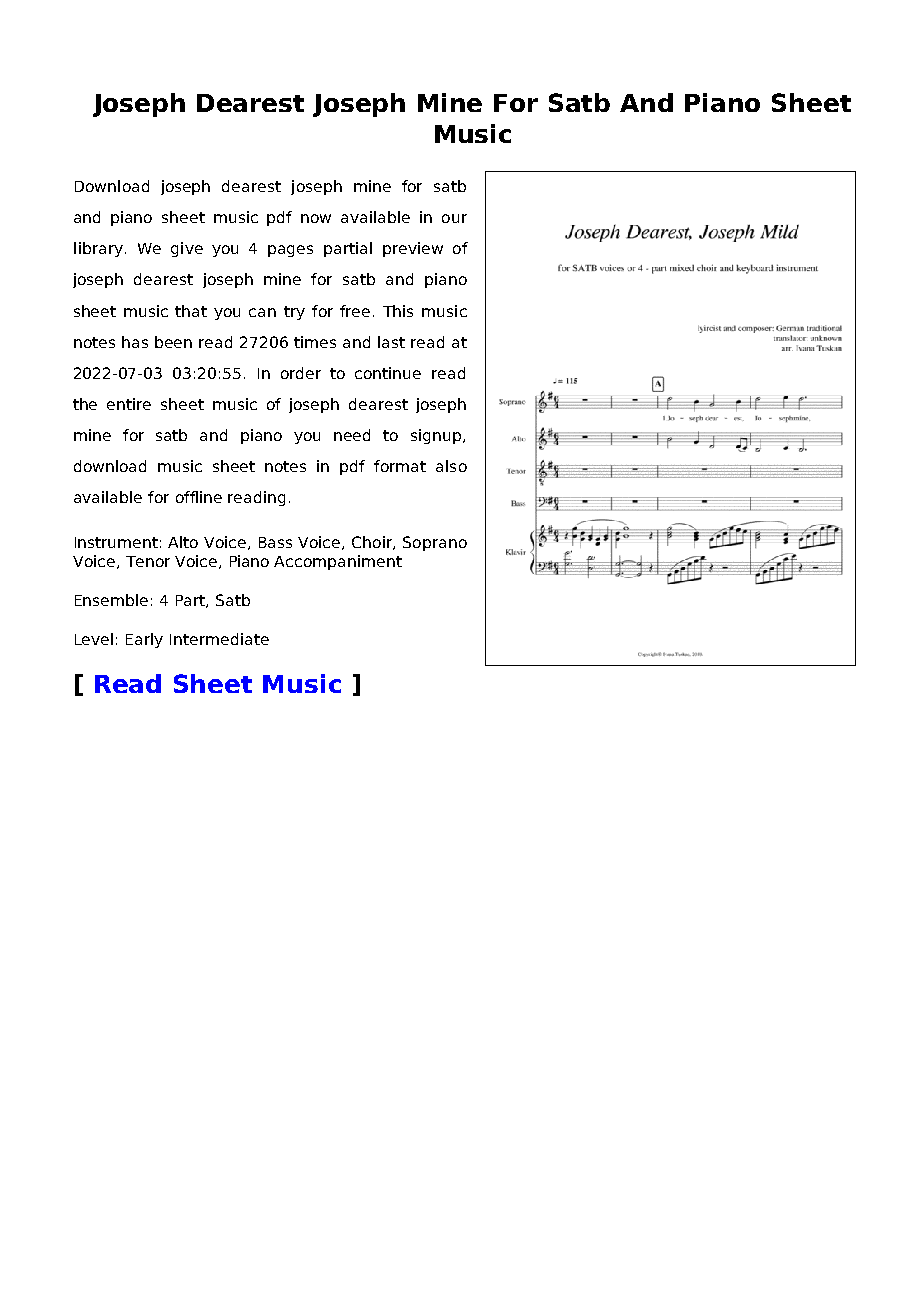  Describe the element at coordinates (144, 640) in the screenshot. I see `Early` at that location.
